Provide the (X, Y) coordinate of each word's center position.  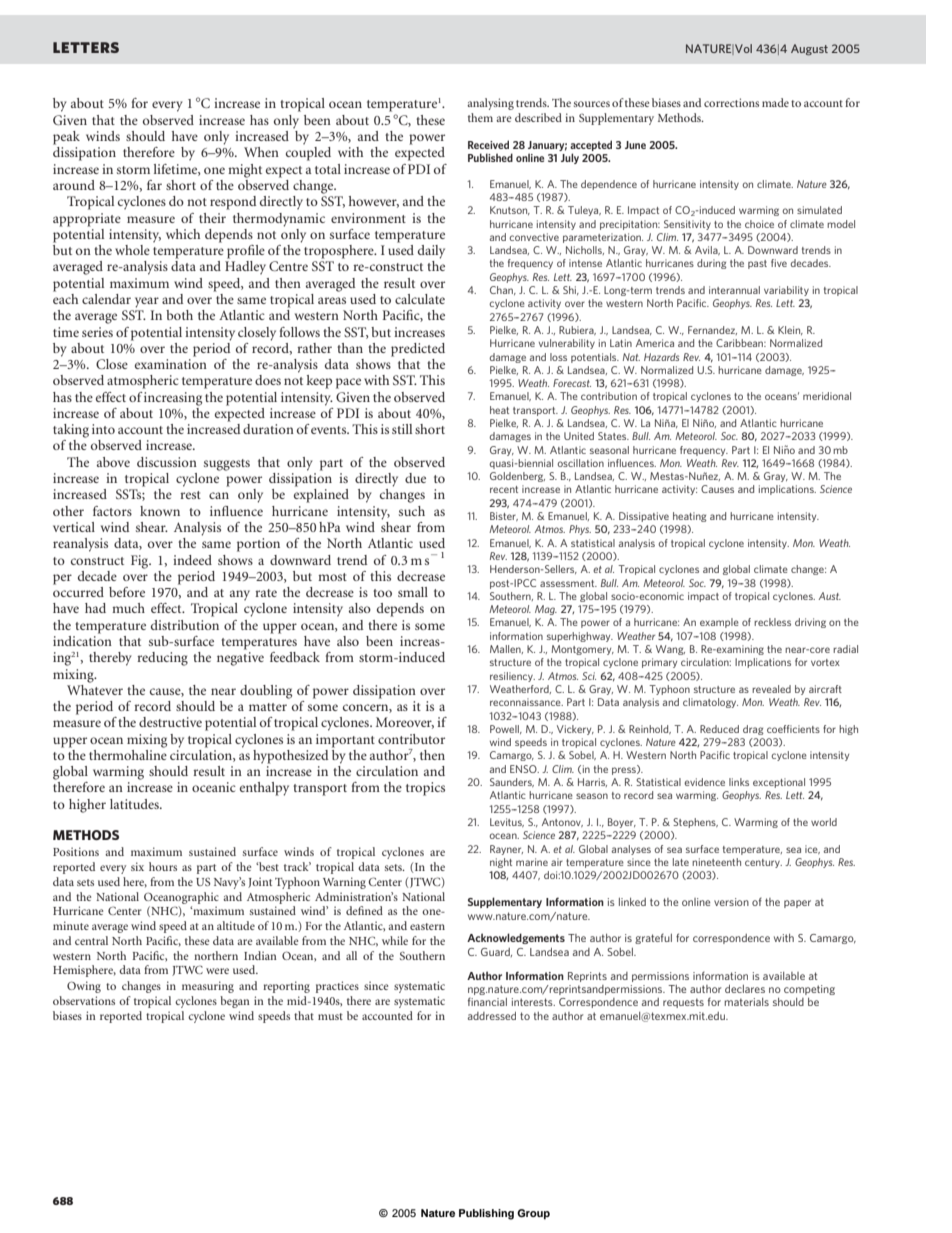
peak (66, 138)
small (413, 592)
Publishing (486, 1214)
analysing (490, 104)
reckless (772, 622)
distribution (185, 625)
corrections (731, 102)
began (235, 1002)
